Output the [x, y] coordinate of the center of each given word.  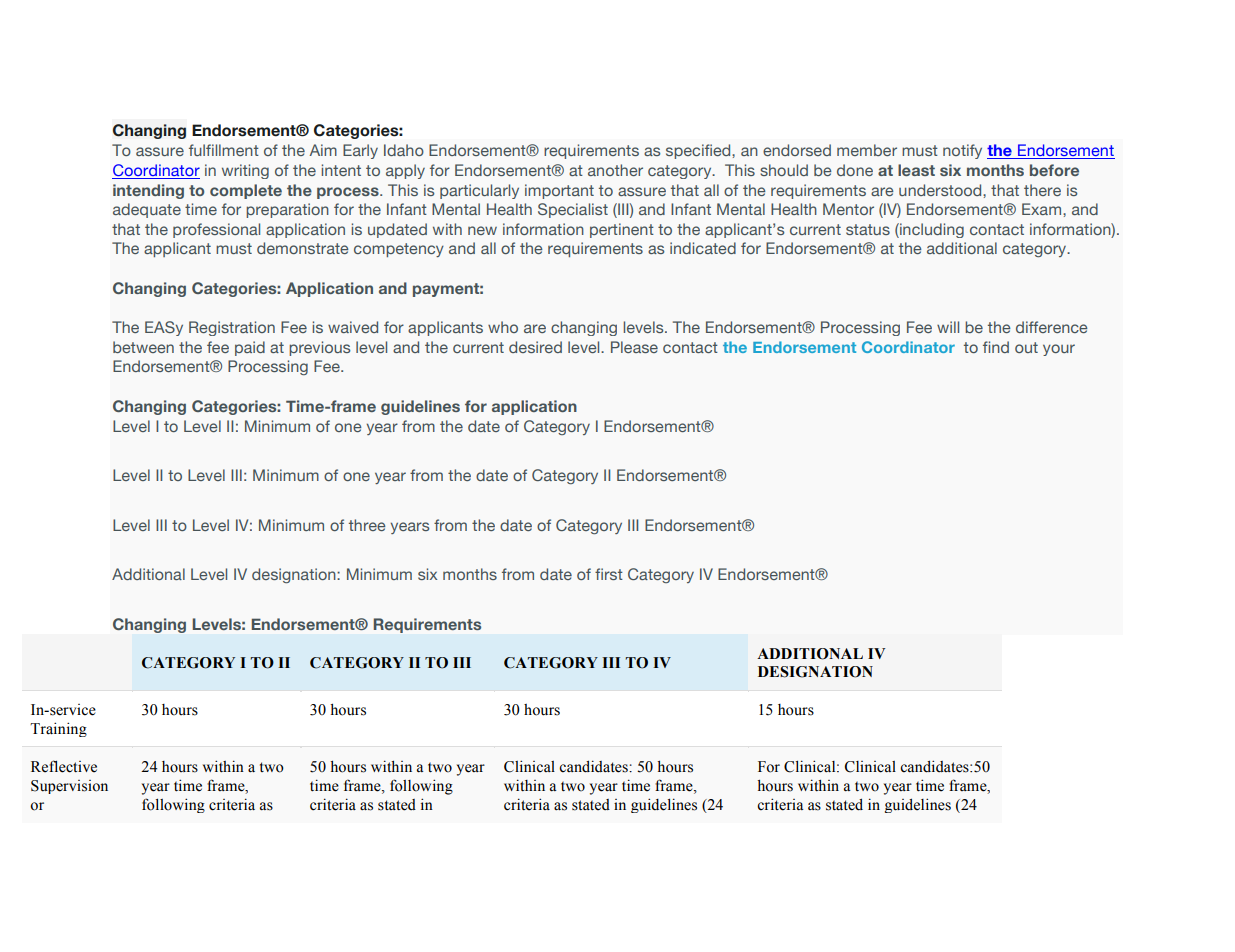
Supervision [69, 787]
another [615, 170]
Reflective [64, 766]
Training [58, 729]
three [367, 525]
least [916, 170]
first [609, 574]
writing [245, 171]
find [996, 347]
